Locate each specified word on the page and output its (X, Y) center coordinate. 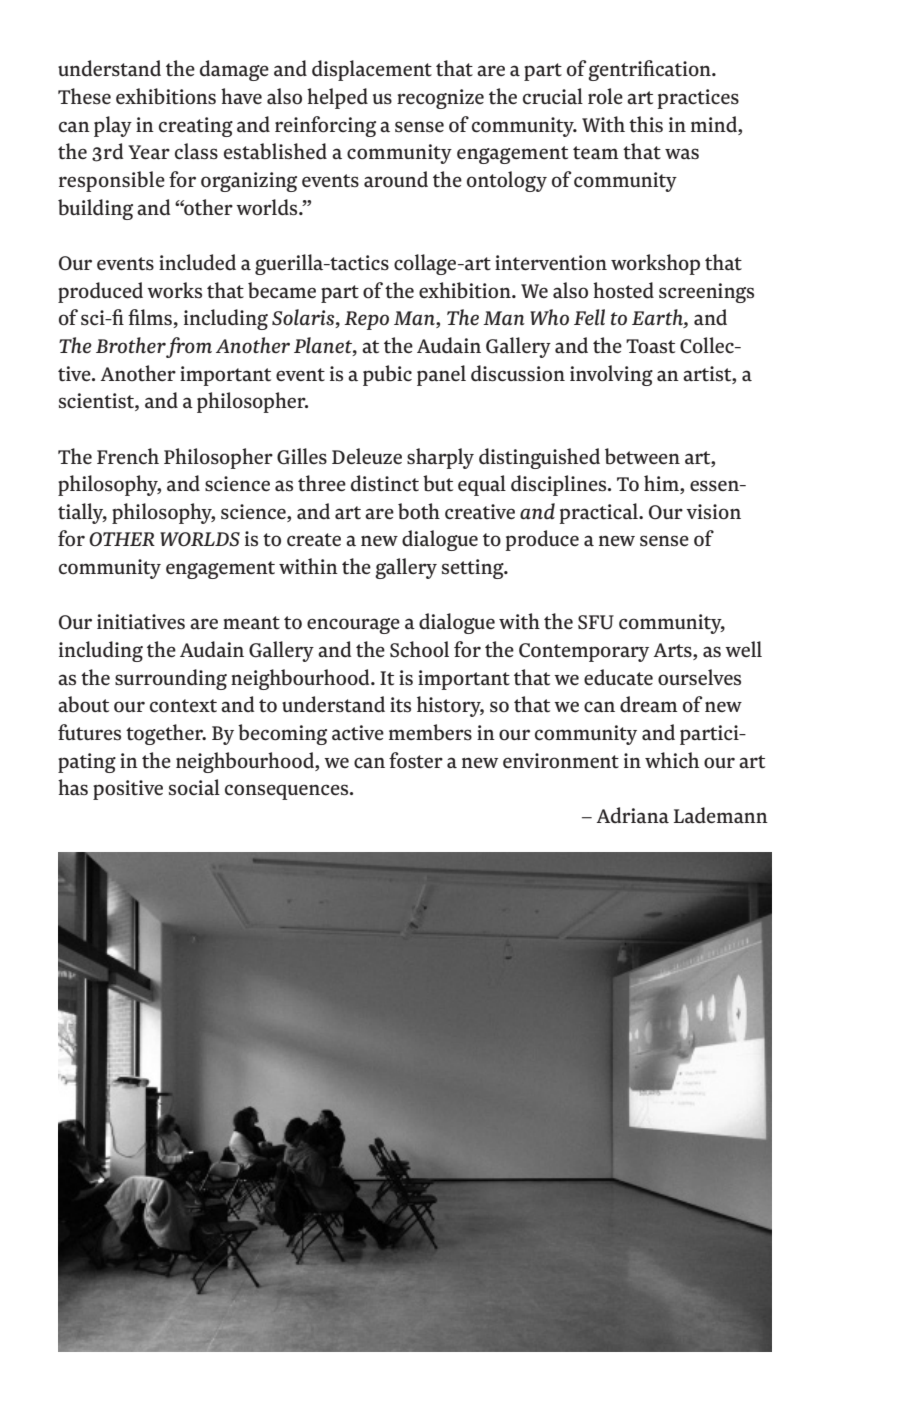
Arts (674, 651)
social (194, 787)
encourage (353, 626)
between (642, 456)
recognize (440, 99)
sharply (440, 458)
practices (698, 99)
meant (251, 623)
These (84, 96)
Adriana (633, 815)
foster (416, 760)
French (128, 456)
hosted (623, 290)
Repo (366, 320)
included (197, 262)
